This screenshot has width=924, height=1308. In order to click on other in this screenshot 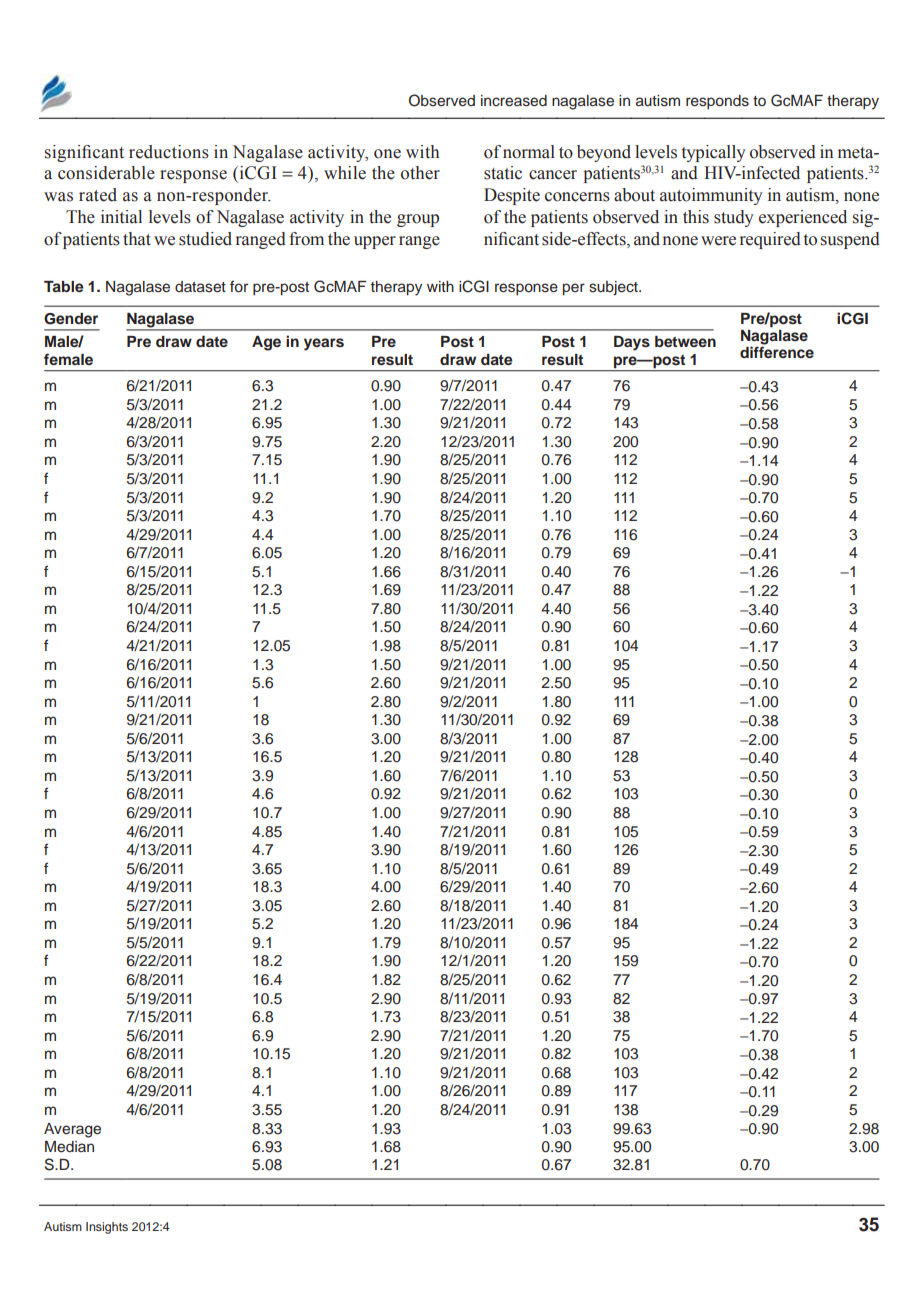, I will do `click(420, 173)`.
